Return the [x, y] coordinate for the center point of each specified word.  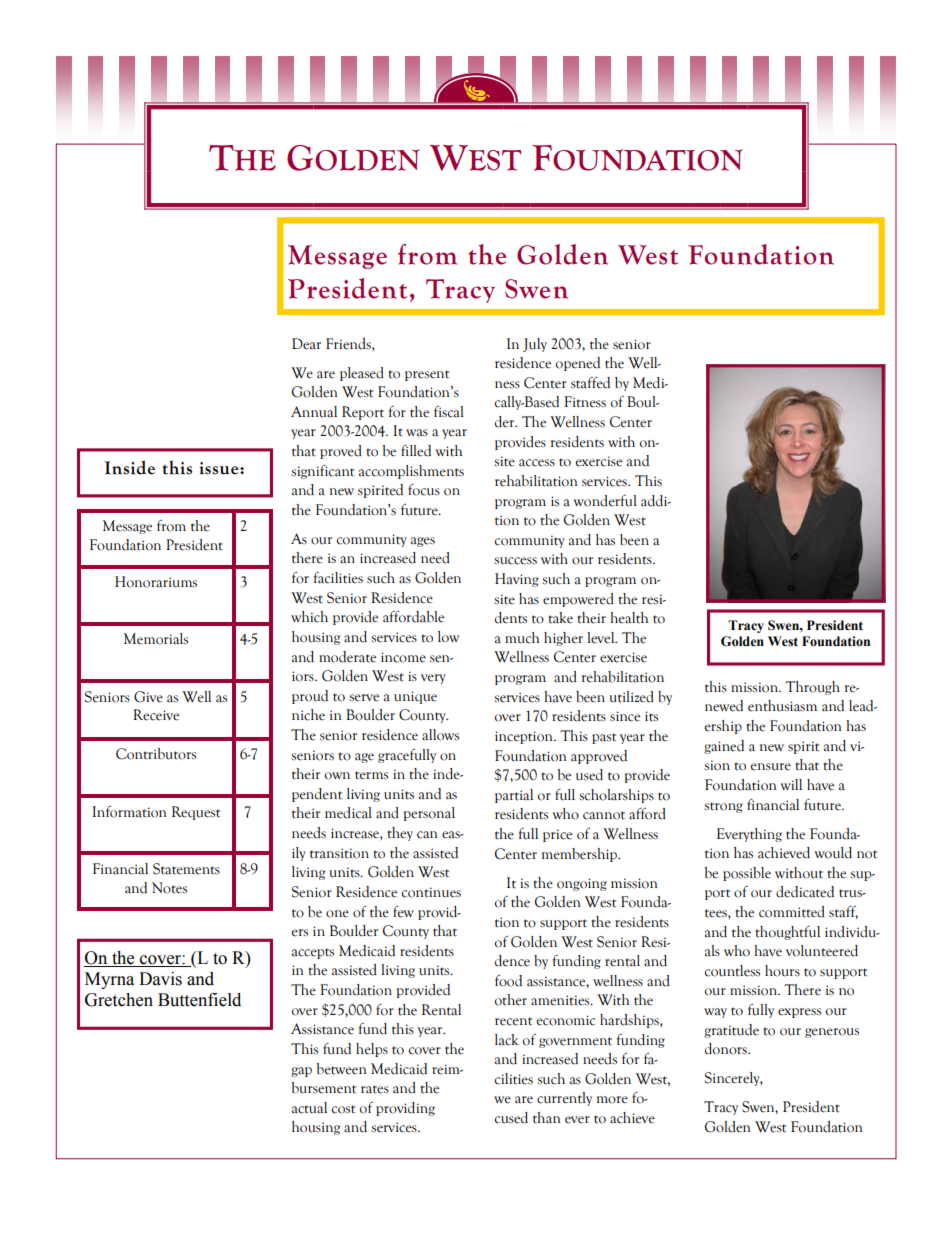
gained [724, 747]
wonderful [605, 501]
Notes [169, 888]
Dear [306, 344]
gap [301, 1072]
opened [578, 364]
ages [423, 542]
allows [440, 735]
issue [220, 468]
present [427, 375]
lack [507, 1040]
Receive [156, 715]
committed [792, 912]
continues [431, 892]
